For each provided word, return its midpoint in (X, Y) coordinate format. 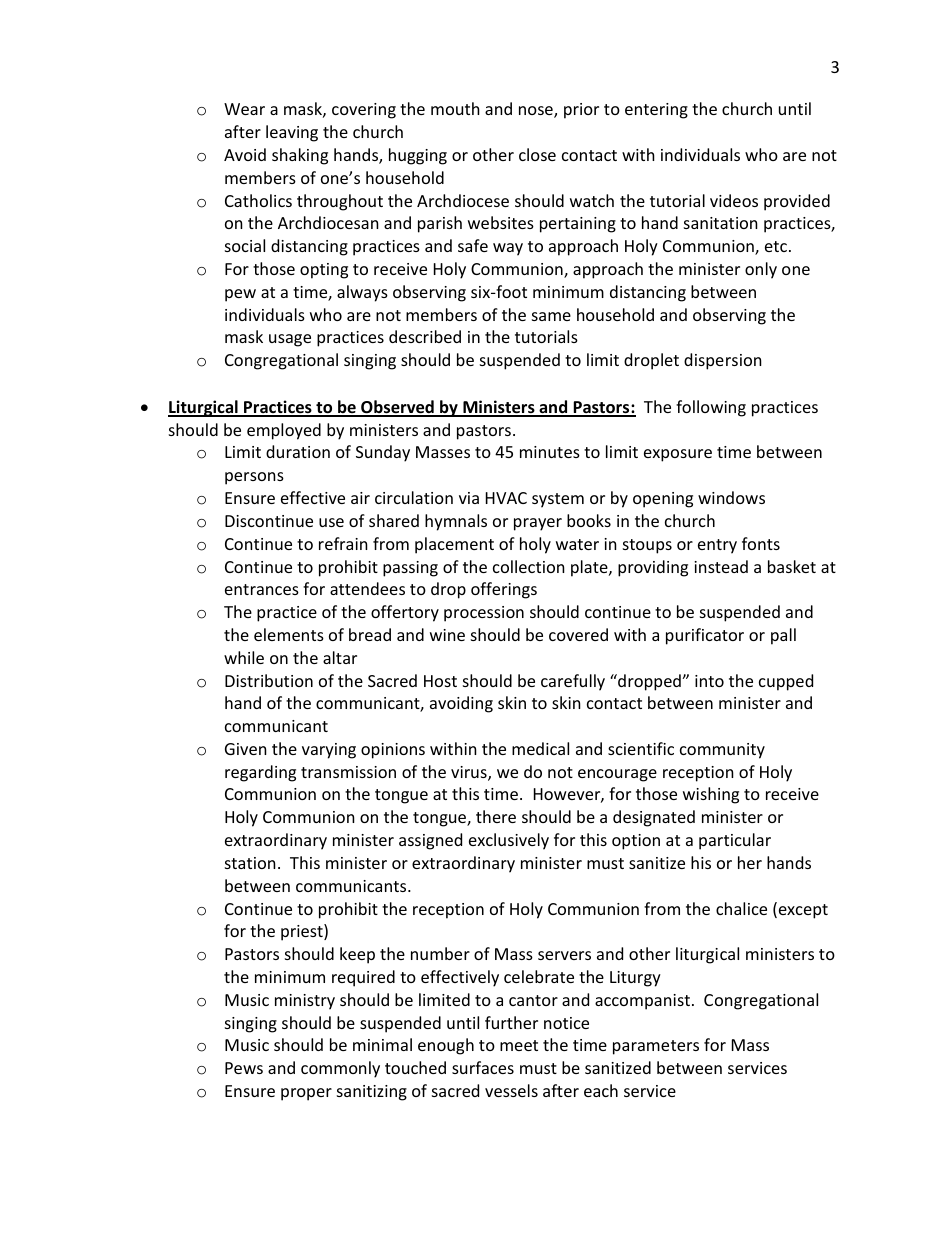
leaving (292, 133)
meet (519, 1045)
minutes (550, 452)
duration (298, 451)
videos (734, 200)
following (711, 408)
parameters (656, 1047)
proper (306, 1094)
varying (329, 751)
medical (540, 748)
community (722, 751)
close (537, 154)
